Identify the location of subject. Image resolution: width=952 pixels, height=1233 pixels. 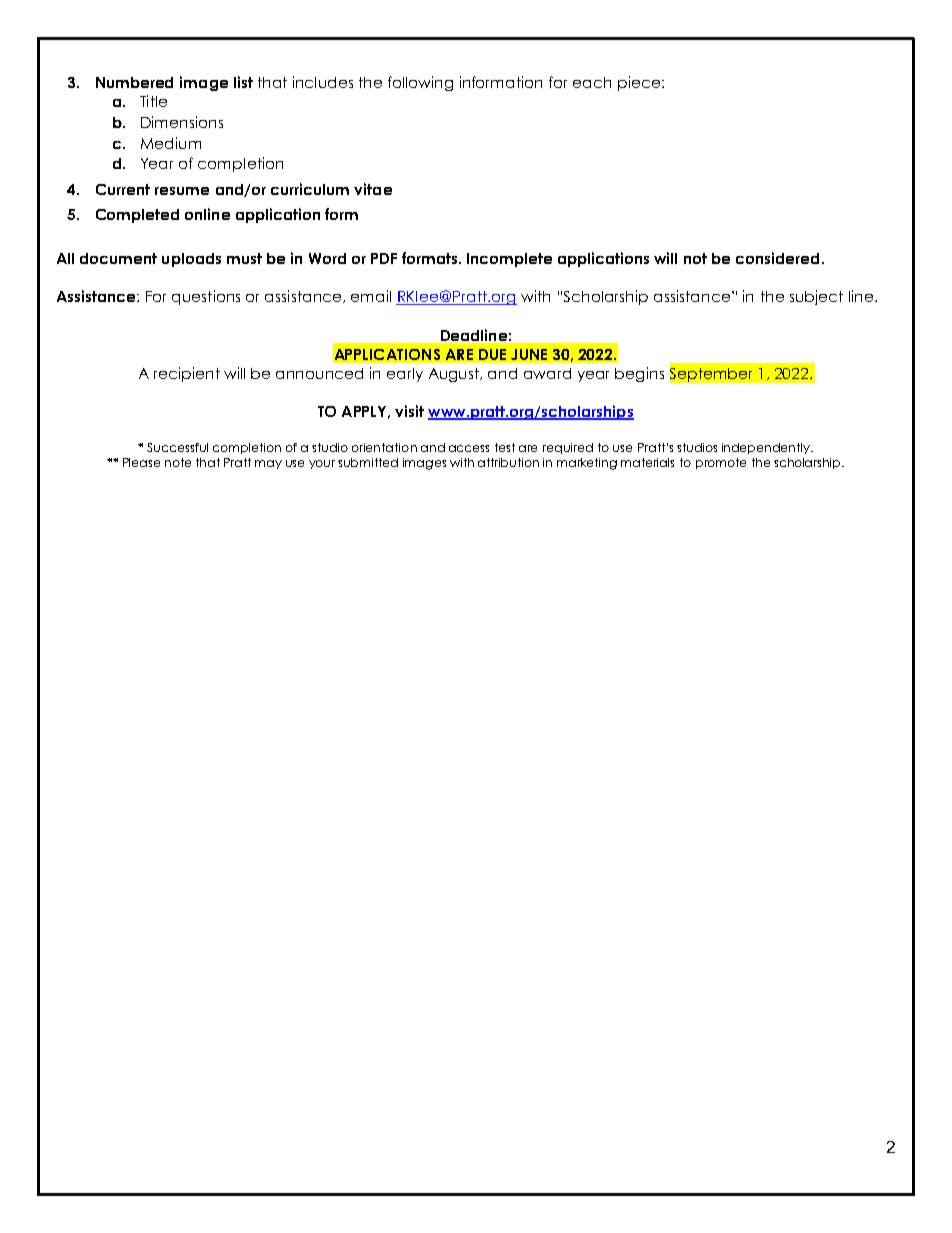
(816, 297).
